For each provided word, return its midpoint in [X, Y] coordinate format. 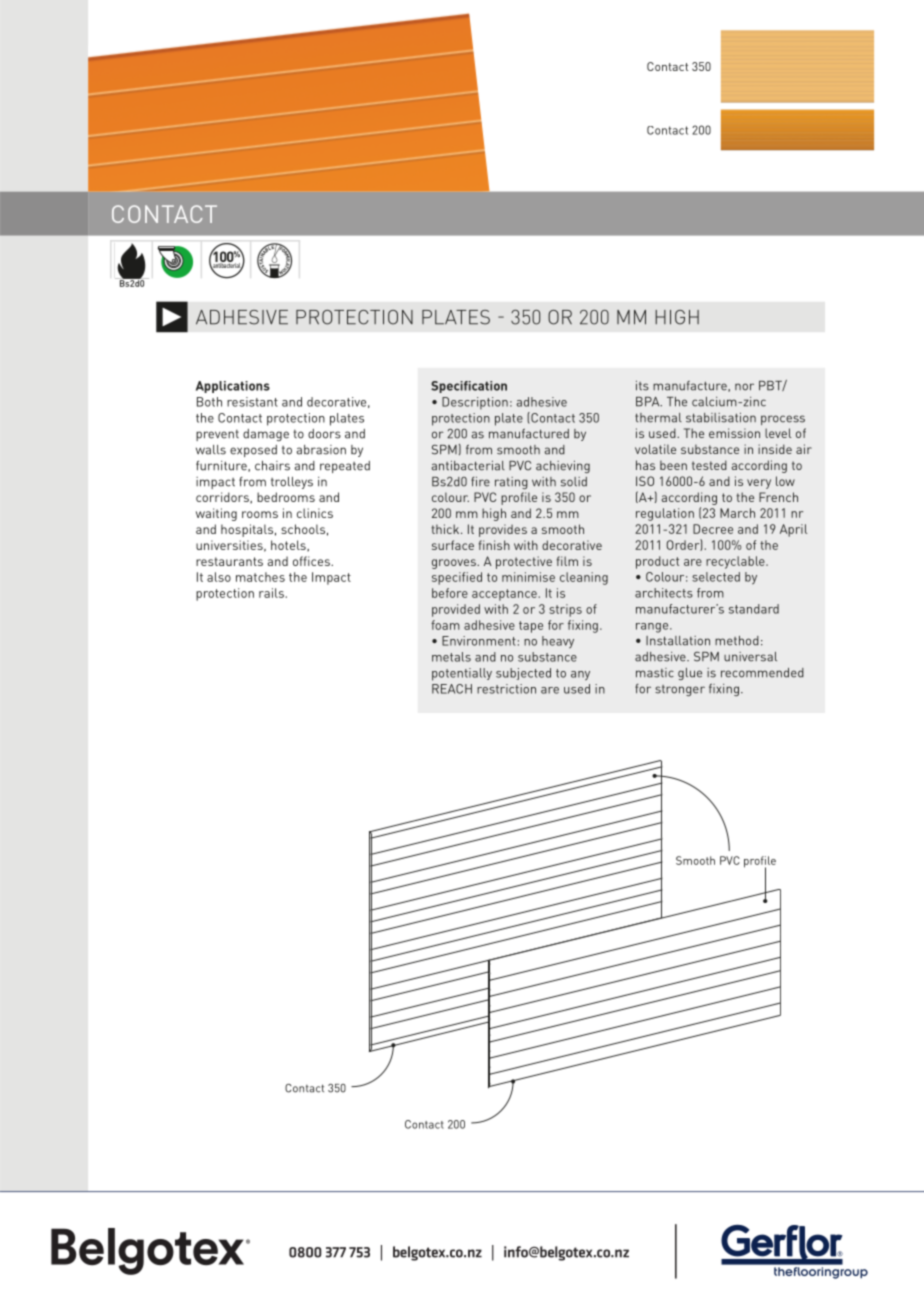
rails [272, 593]
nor [744, 387]
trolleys [292, 483]
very [759, 484]
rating [511, 483]
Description [475, 403]
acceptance [505, 595]
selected [716, 577]
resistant [252, 402]
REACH [452, 689]
